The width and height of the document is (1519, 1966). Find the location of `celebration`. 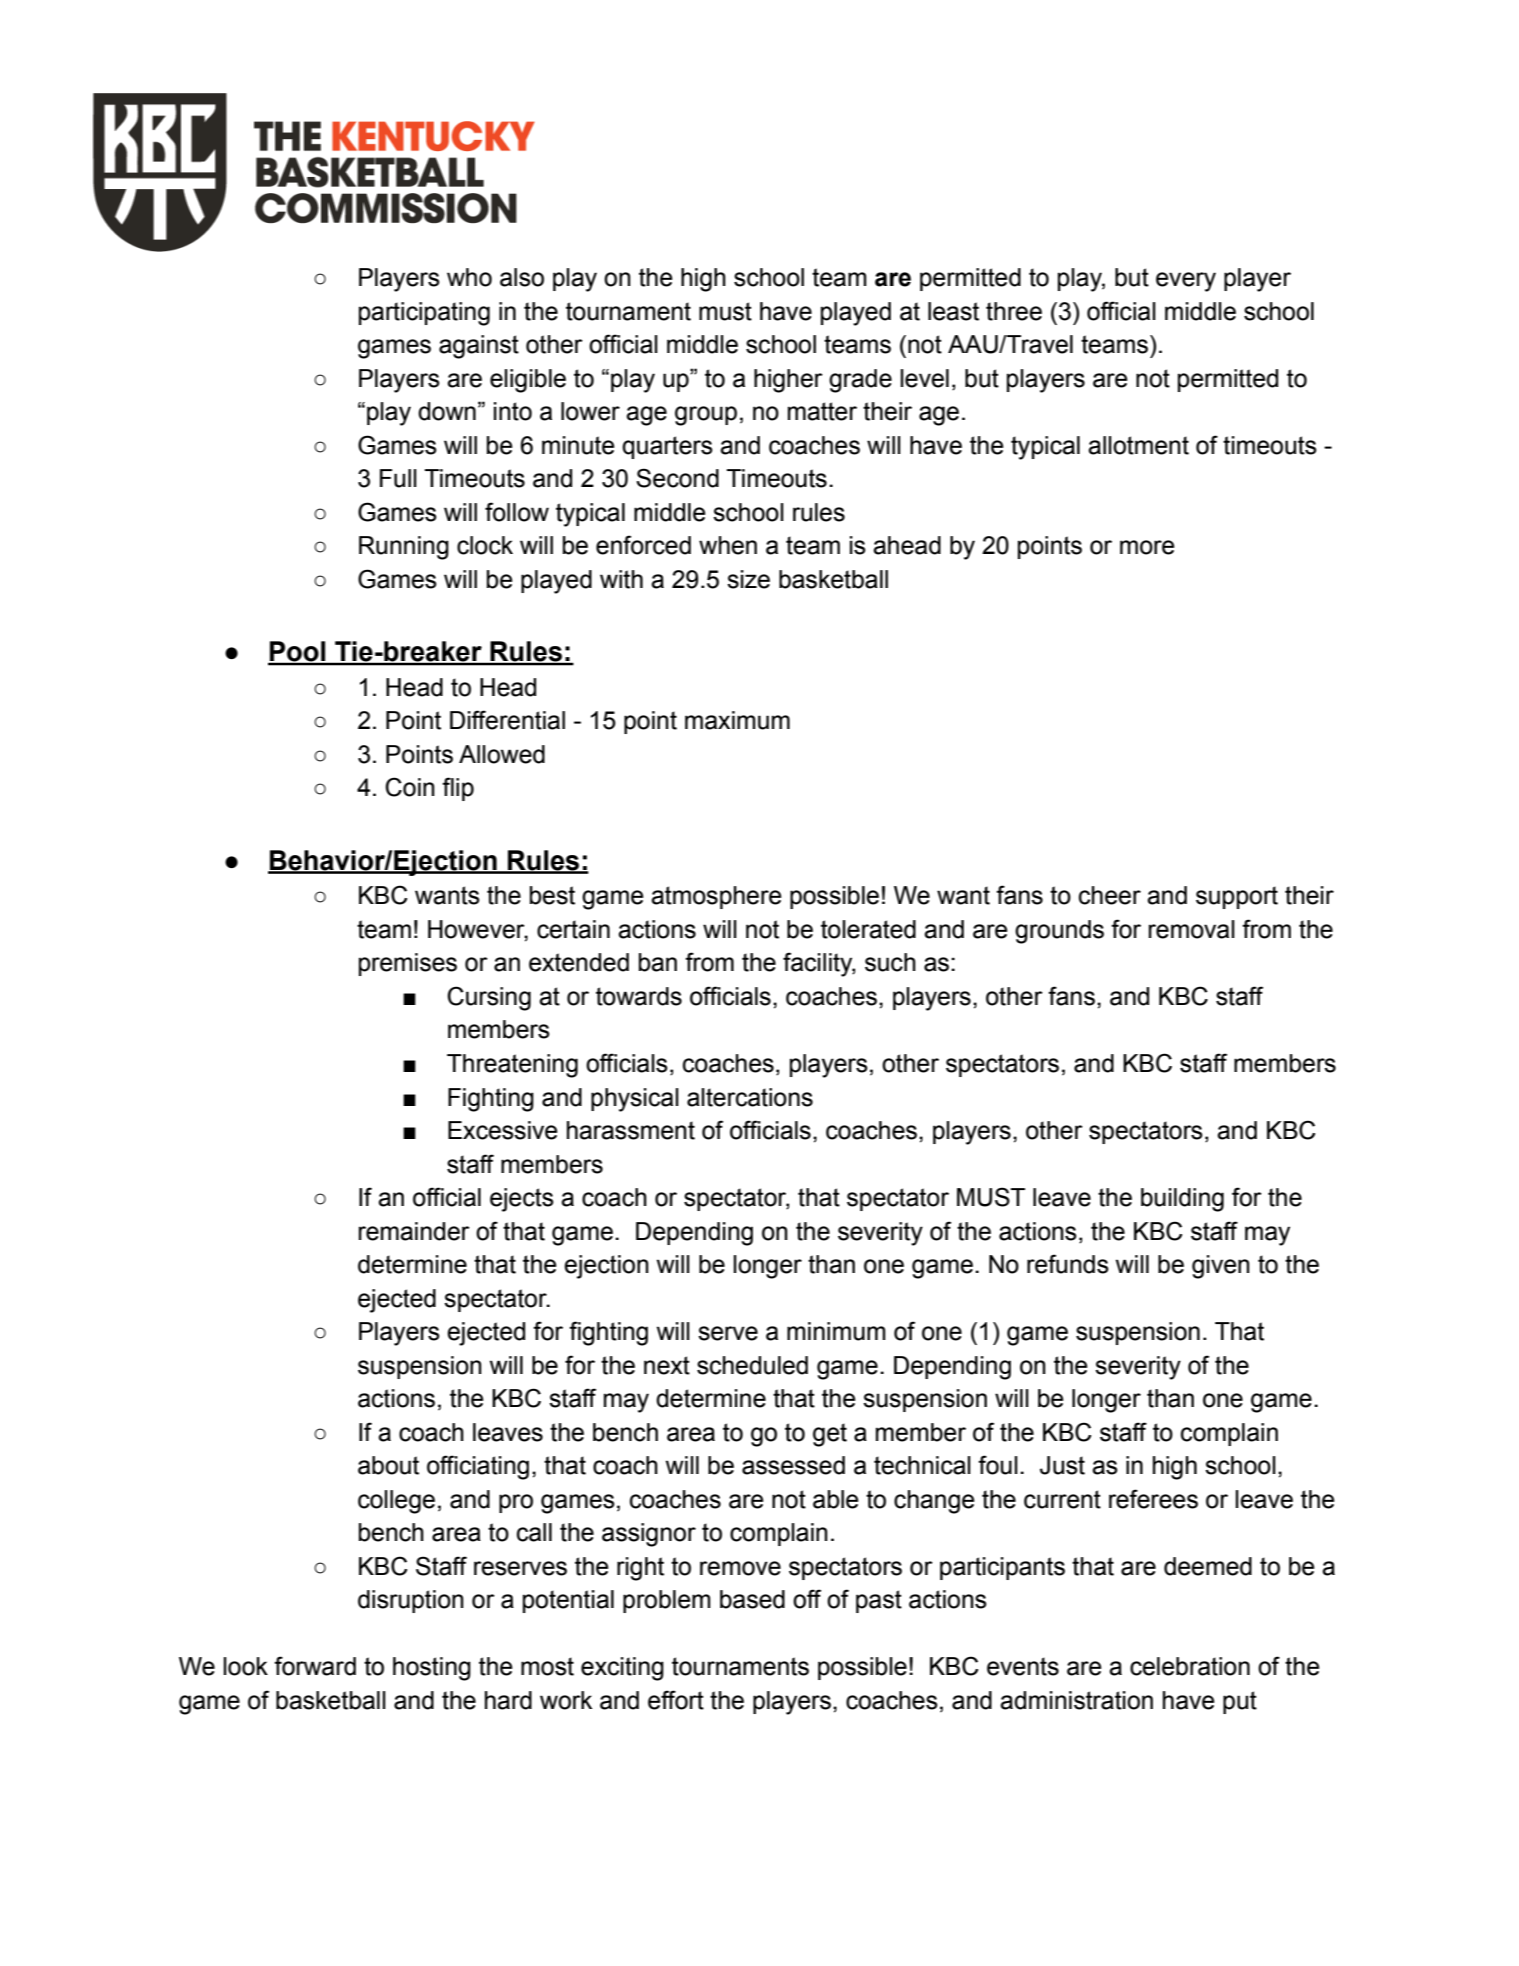

celebration is located at coordinates (1190, 1666).
